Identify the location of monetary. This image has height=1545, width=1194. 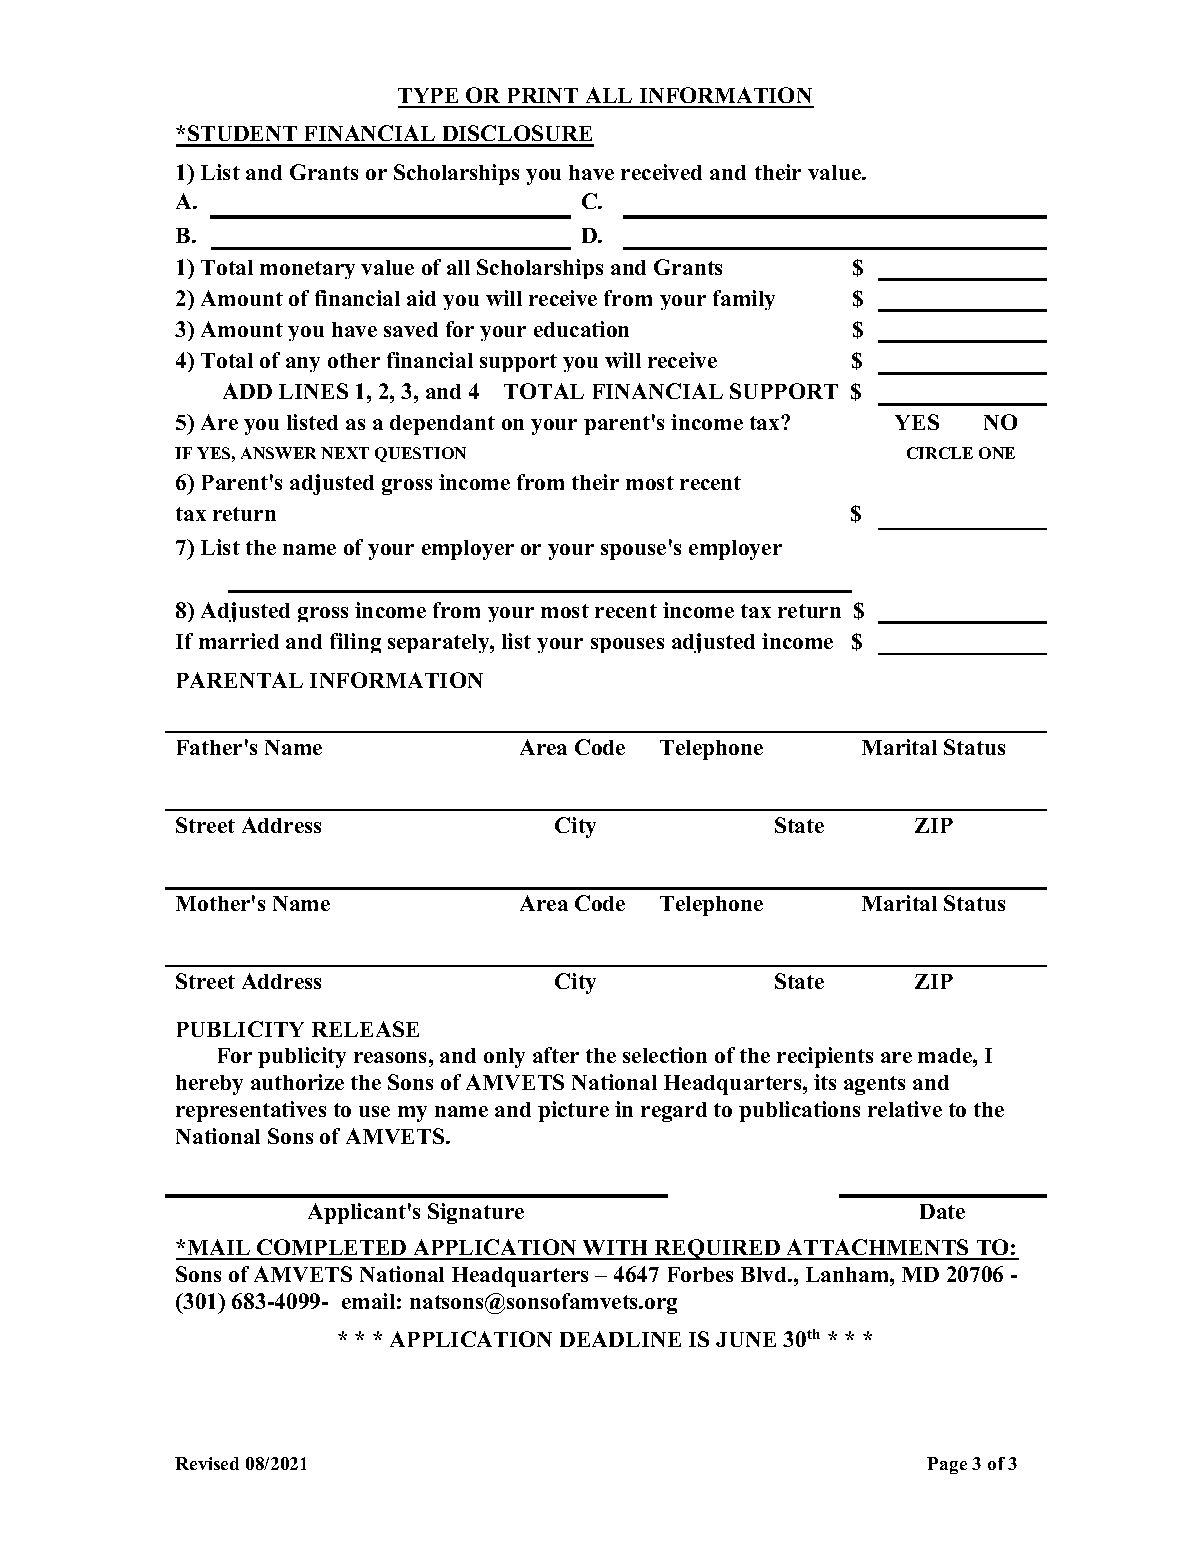
(307, 270).
